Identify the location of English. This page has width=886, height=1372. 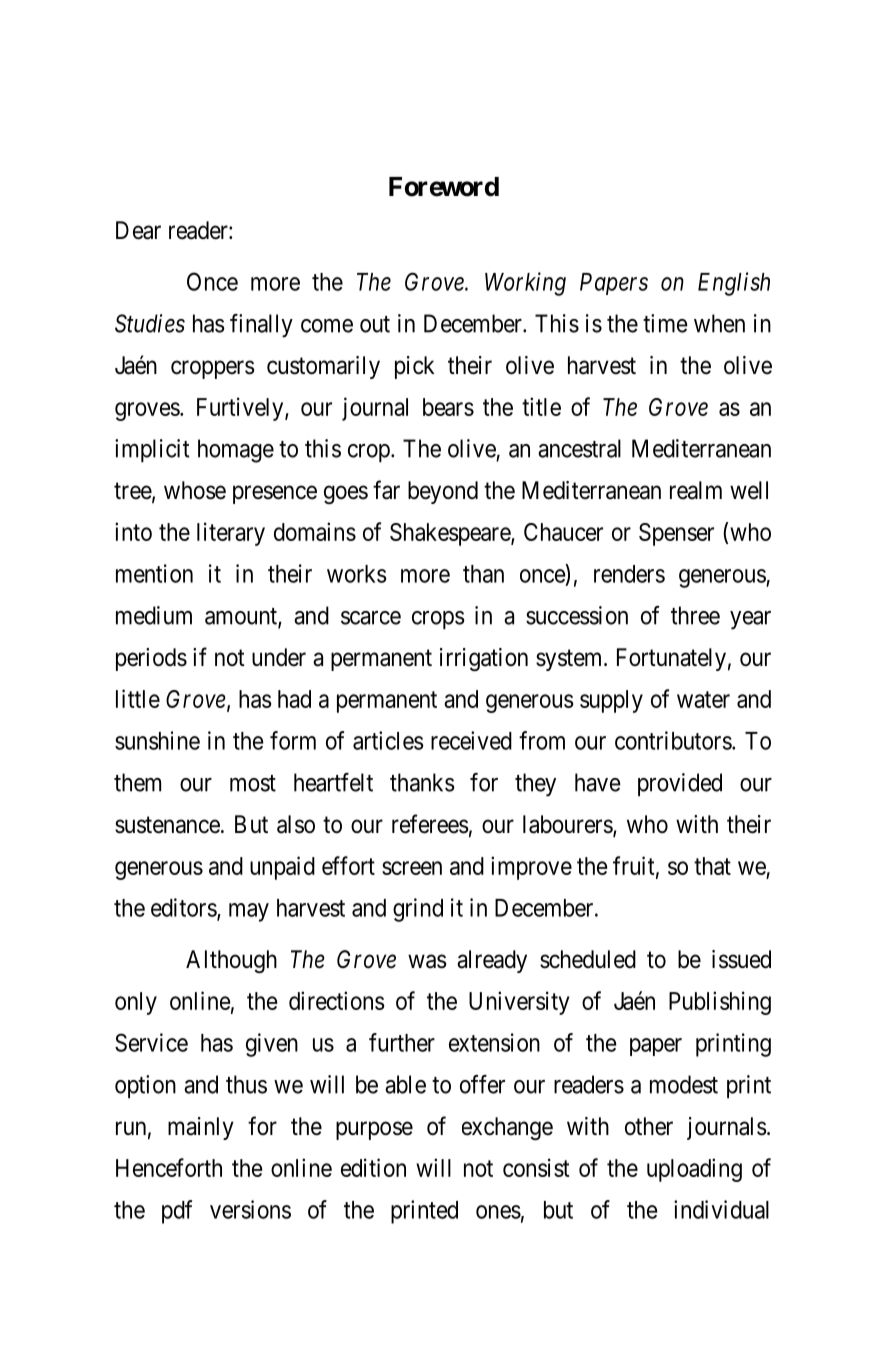
(734, 284).
